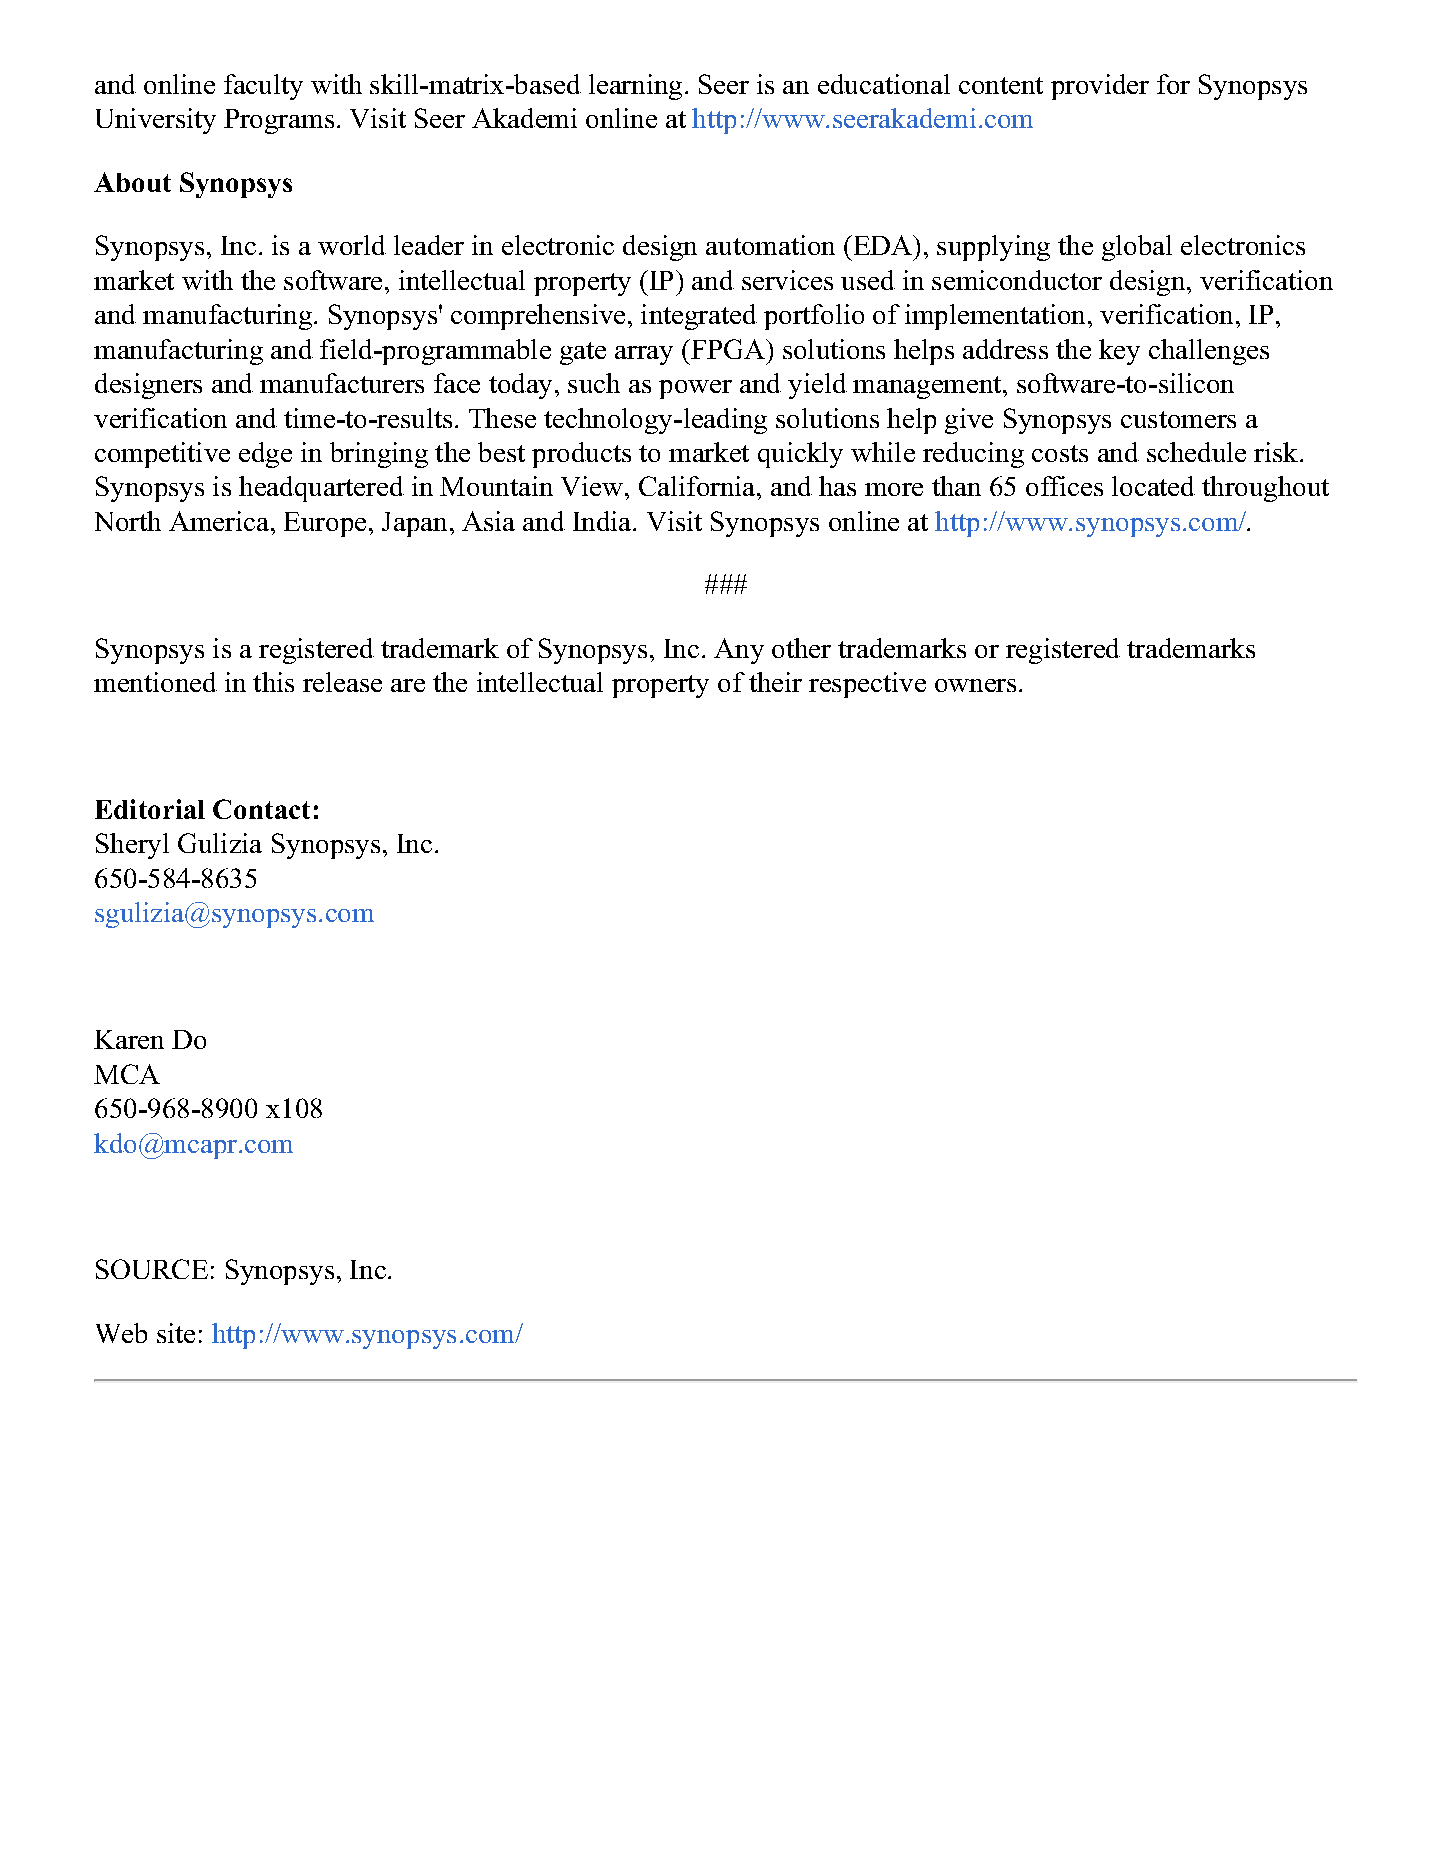 This screenshot has height=1868, width=1444. Describe the element at coordinates (152, 1269) in the screenshot. I see `SOURCE` at that location.
